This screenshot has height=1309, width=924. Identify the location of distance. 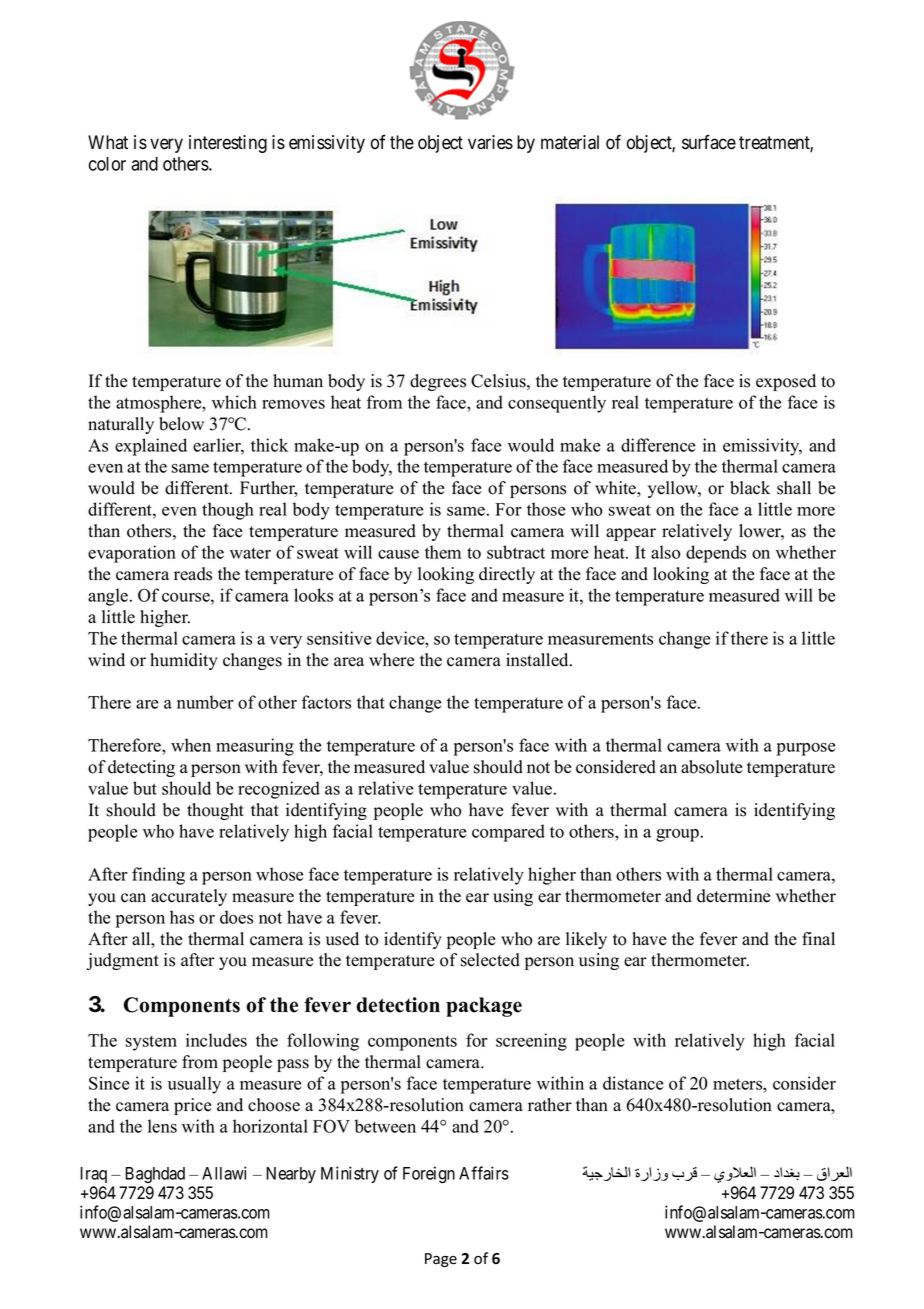
(633, 1083).
